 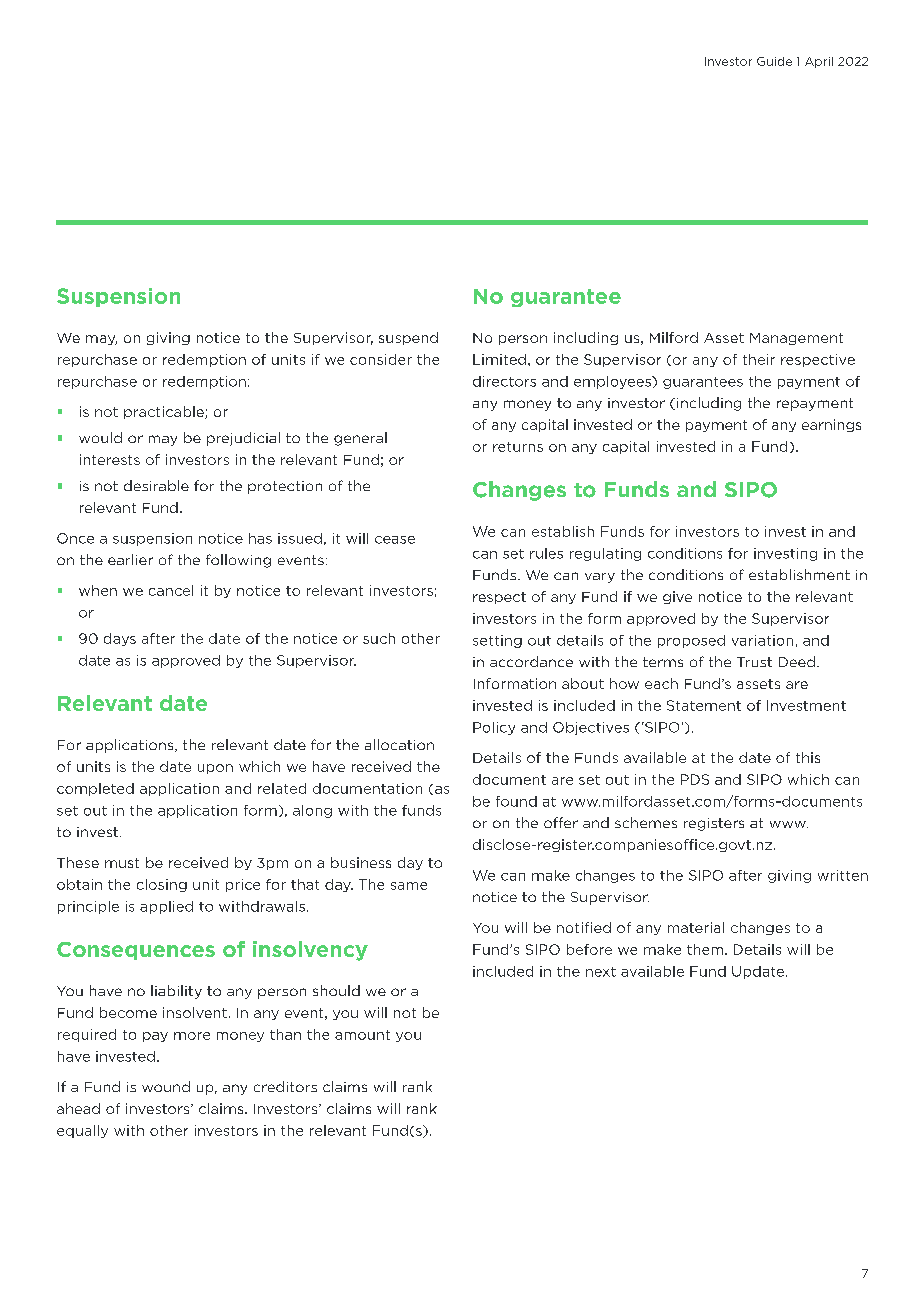 I want to click on amount, so click(x=362, y=1035).
